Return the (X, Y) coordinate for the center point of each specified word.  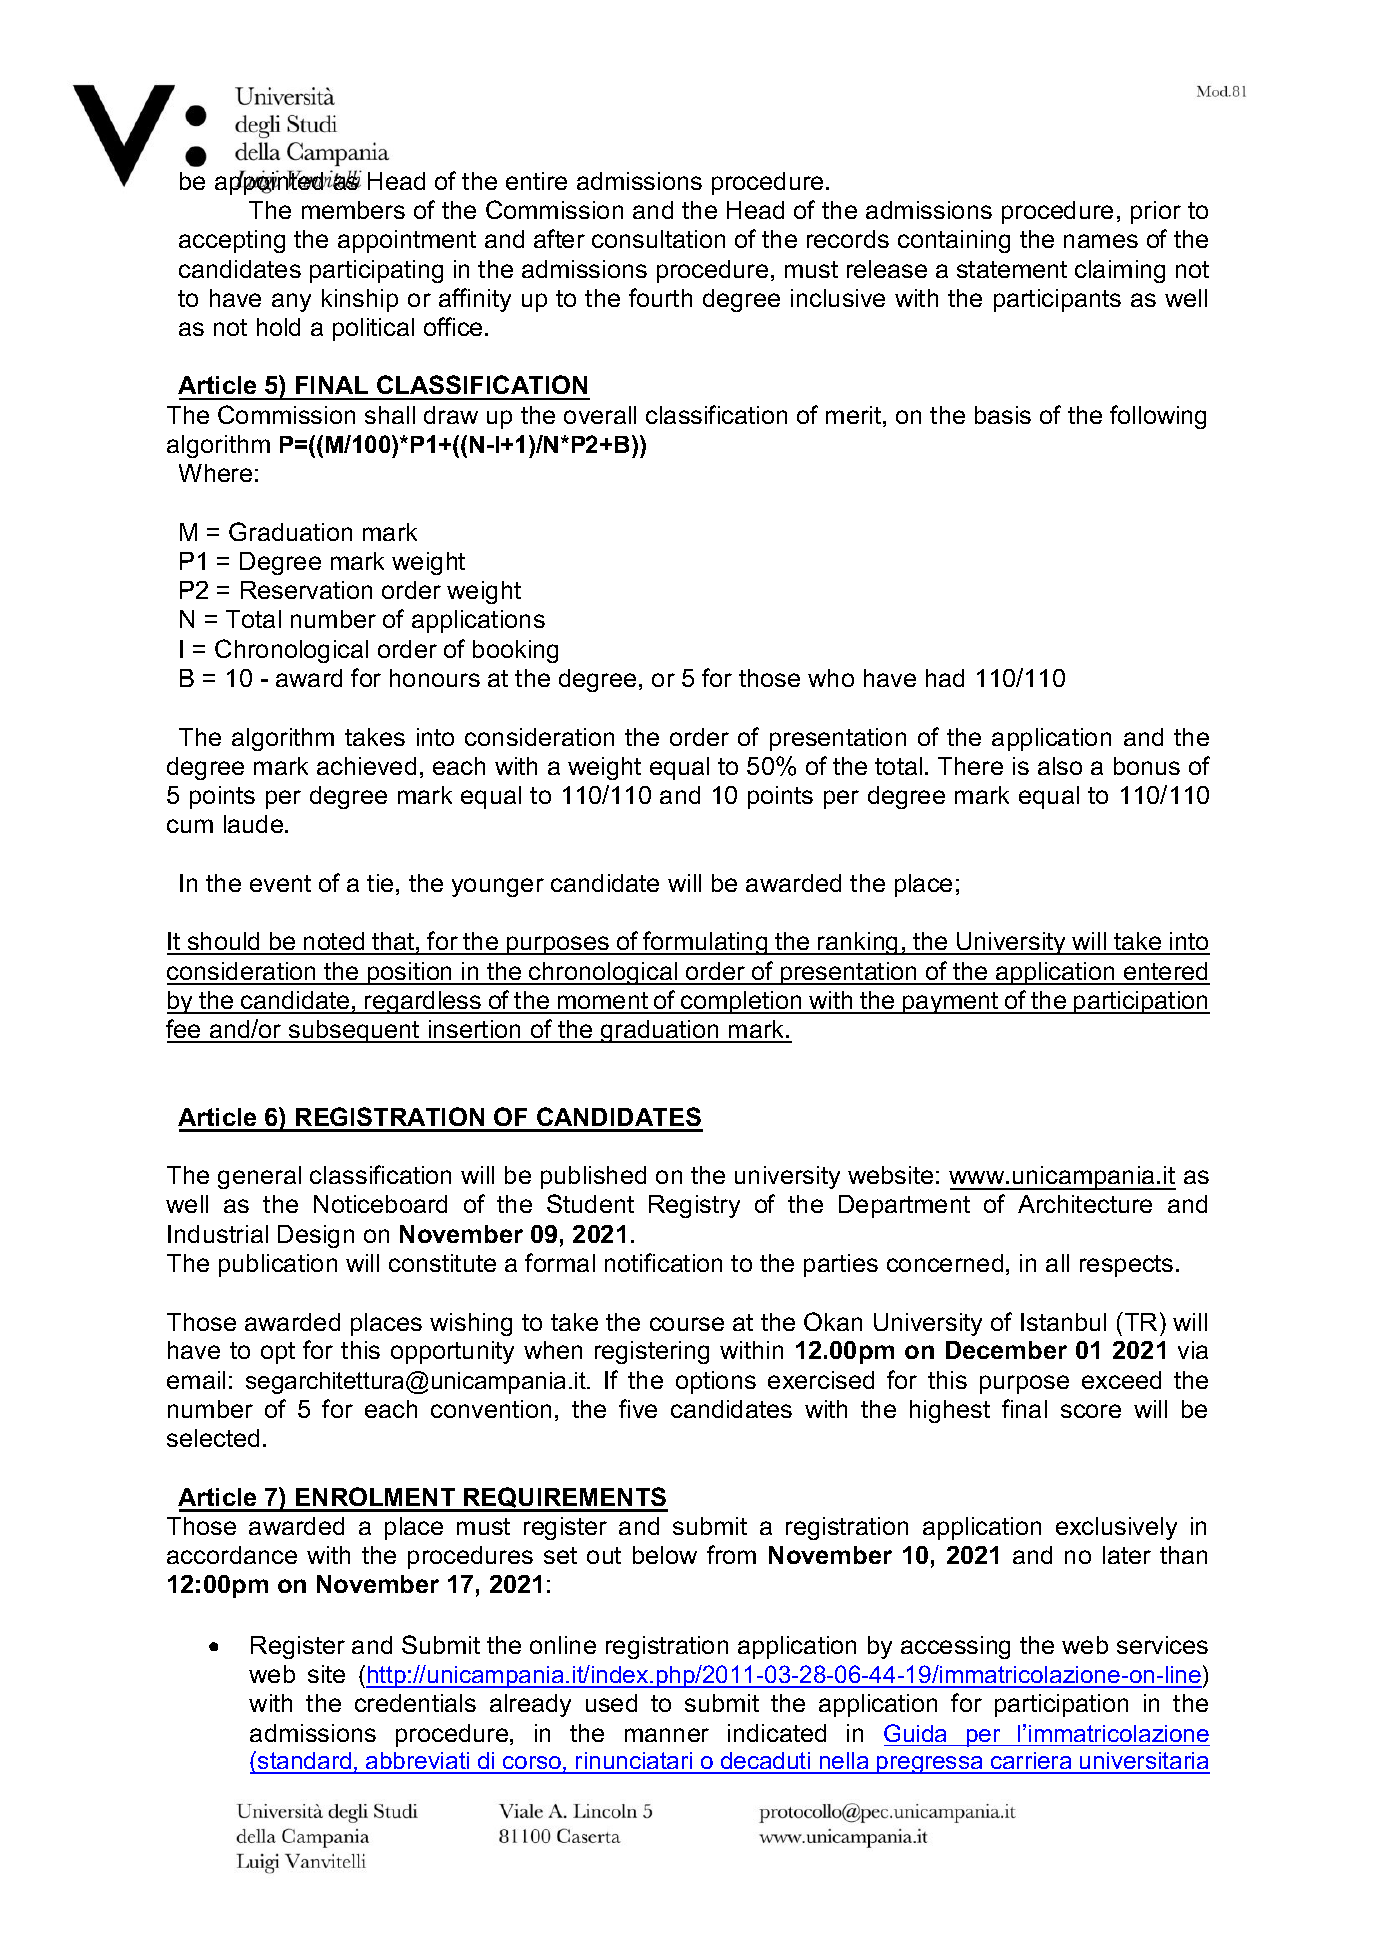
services (1162, 1645)
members (353, 210)
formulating (705, 943)
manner (667, 1735)
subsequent (354, 1031)
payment (951, 1003)
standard (305, 1762)
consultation (658, 239)
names (1101, 241)
